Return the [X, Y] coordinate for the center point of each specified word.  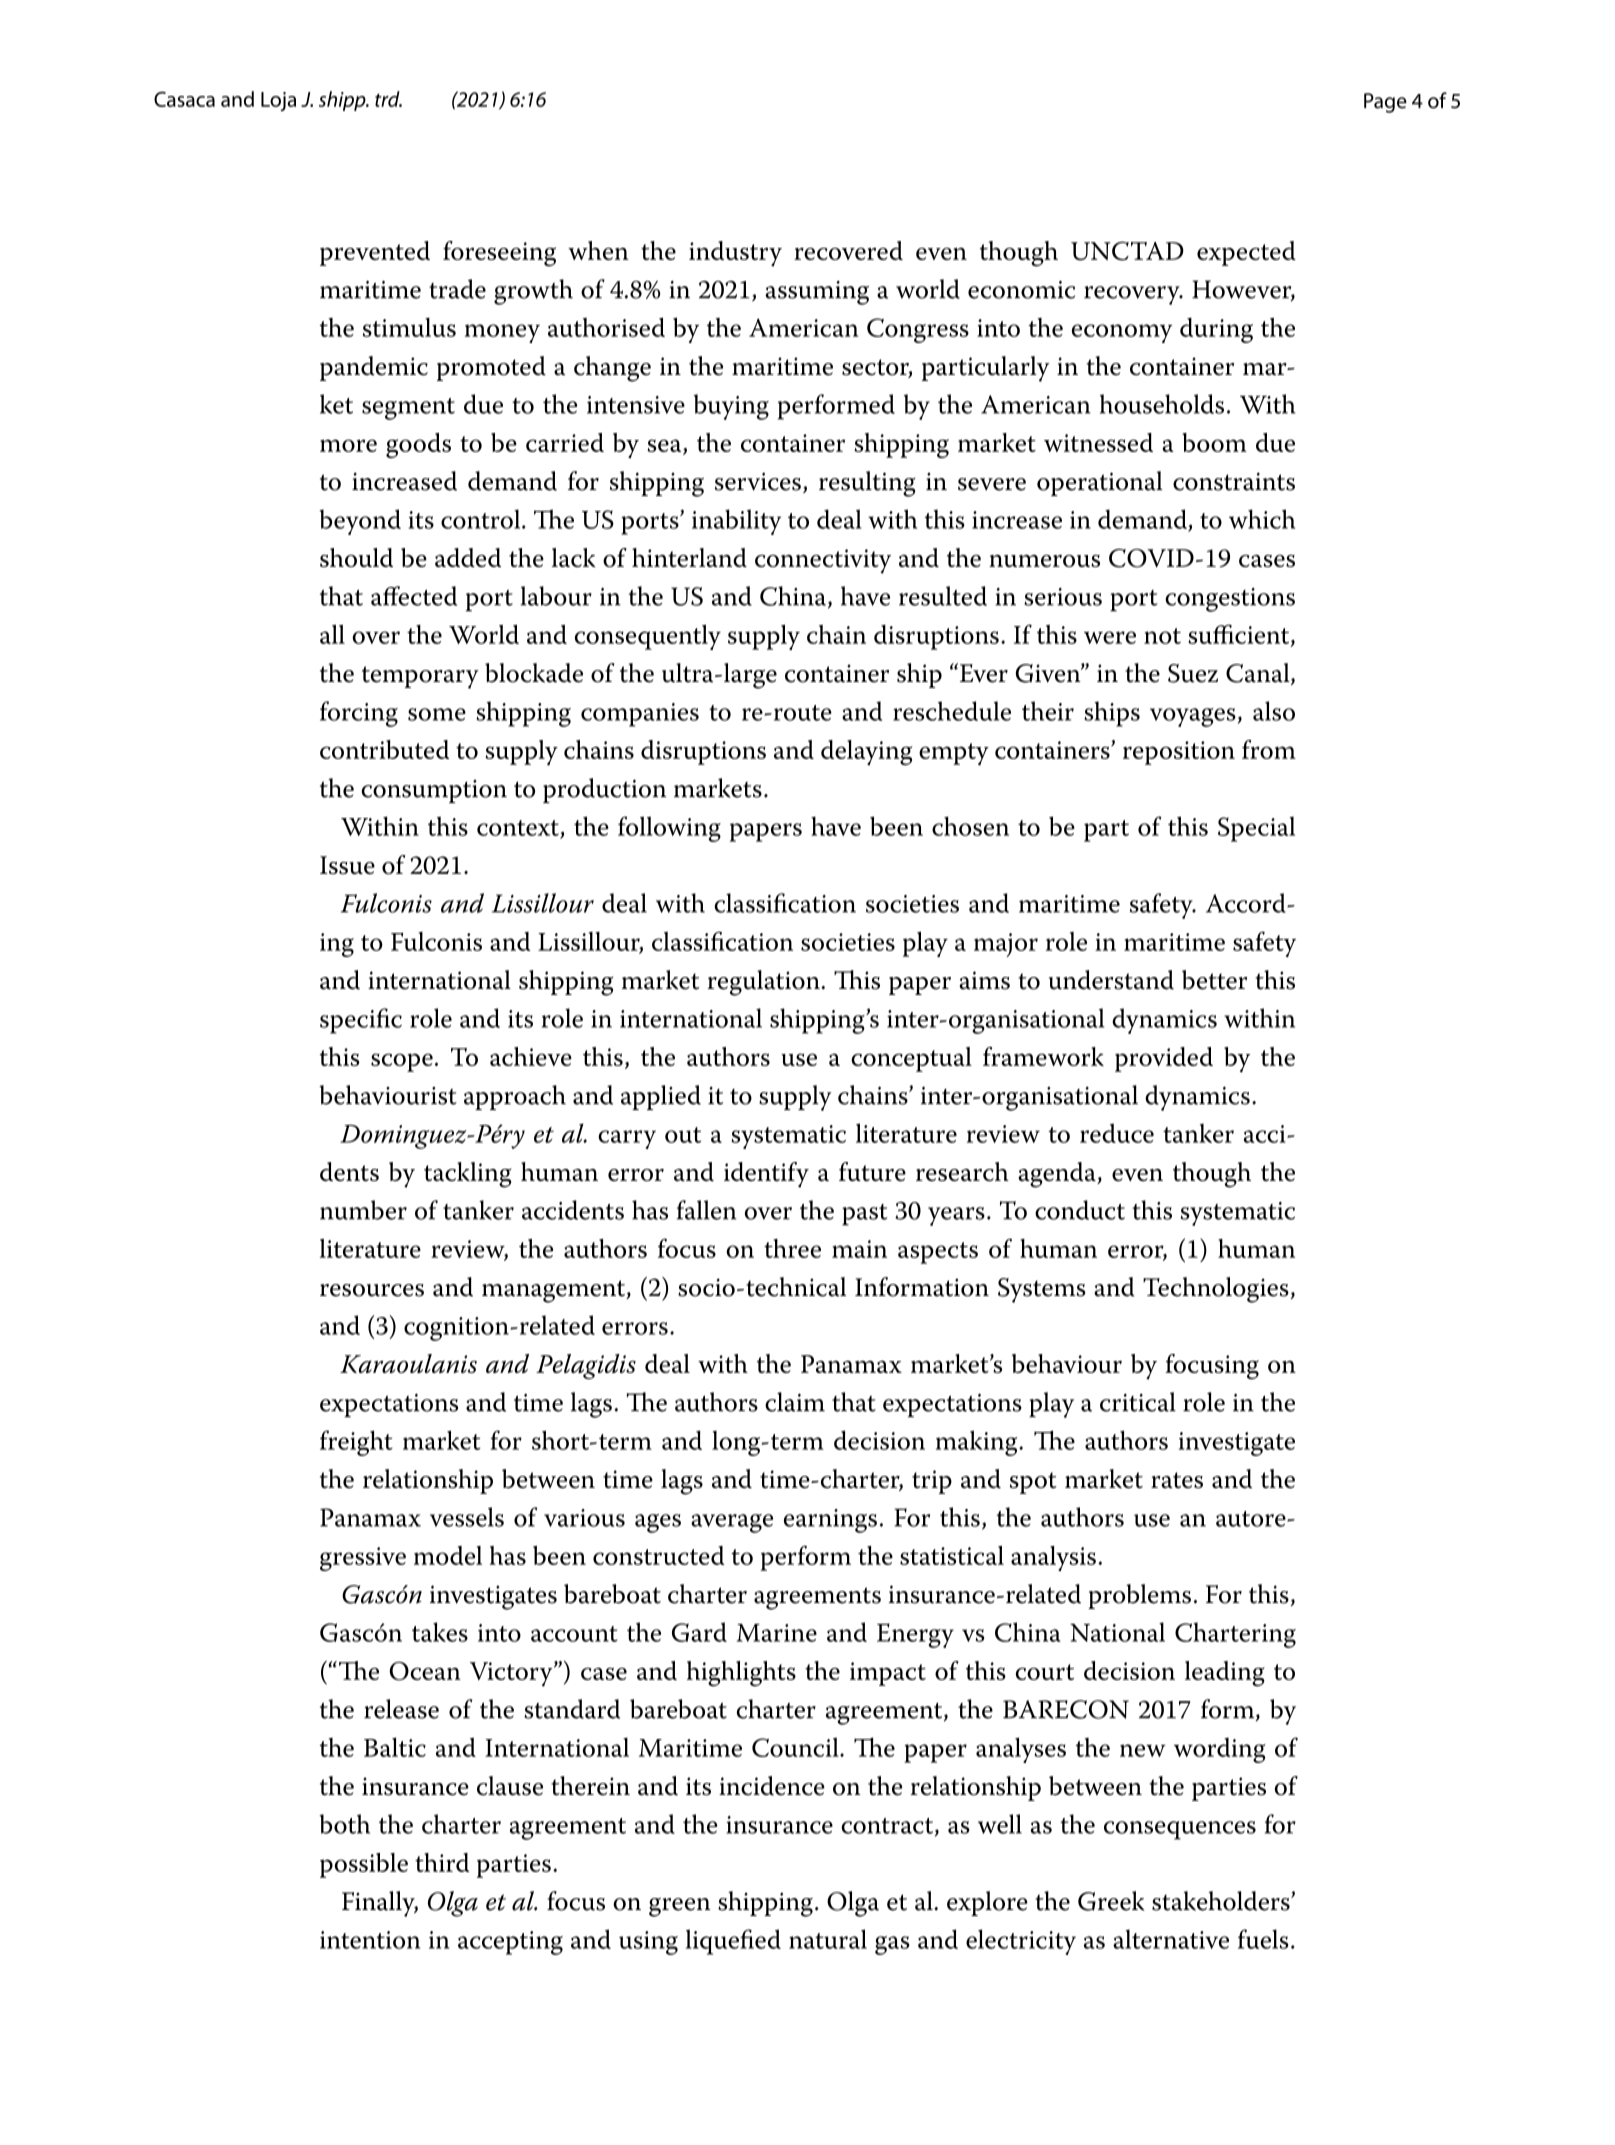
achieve [531, 1056]
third [442, 1862]
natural [828, 1939]
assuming [817, 293]
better [1214, 980]
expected [1246, 253]
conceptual [911, 1059]
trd [388, 99]
